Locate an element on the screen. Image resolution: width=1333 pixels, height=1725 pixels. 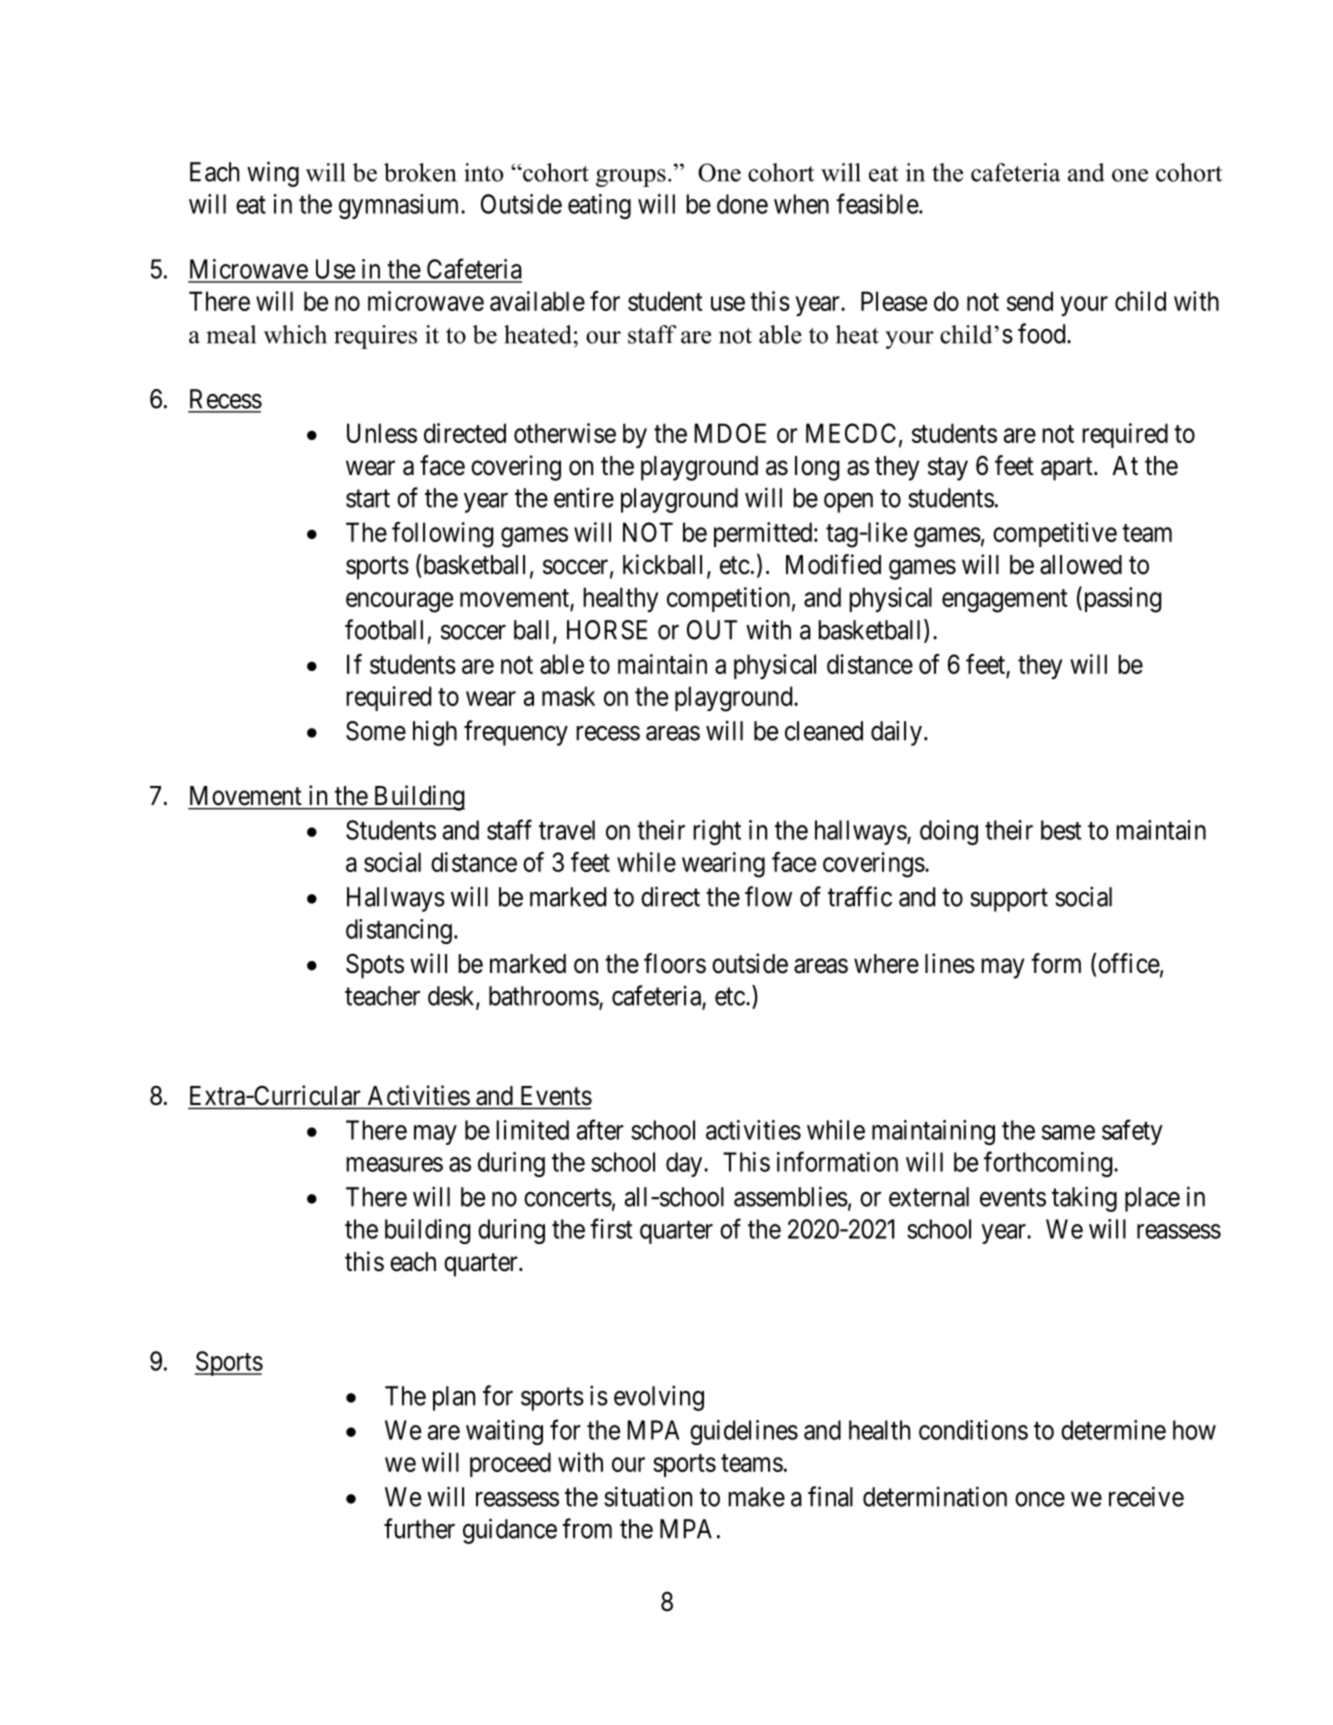
done is located at coordinates (742, 204).
